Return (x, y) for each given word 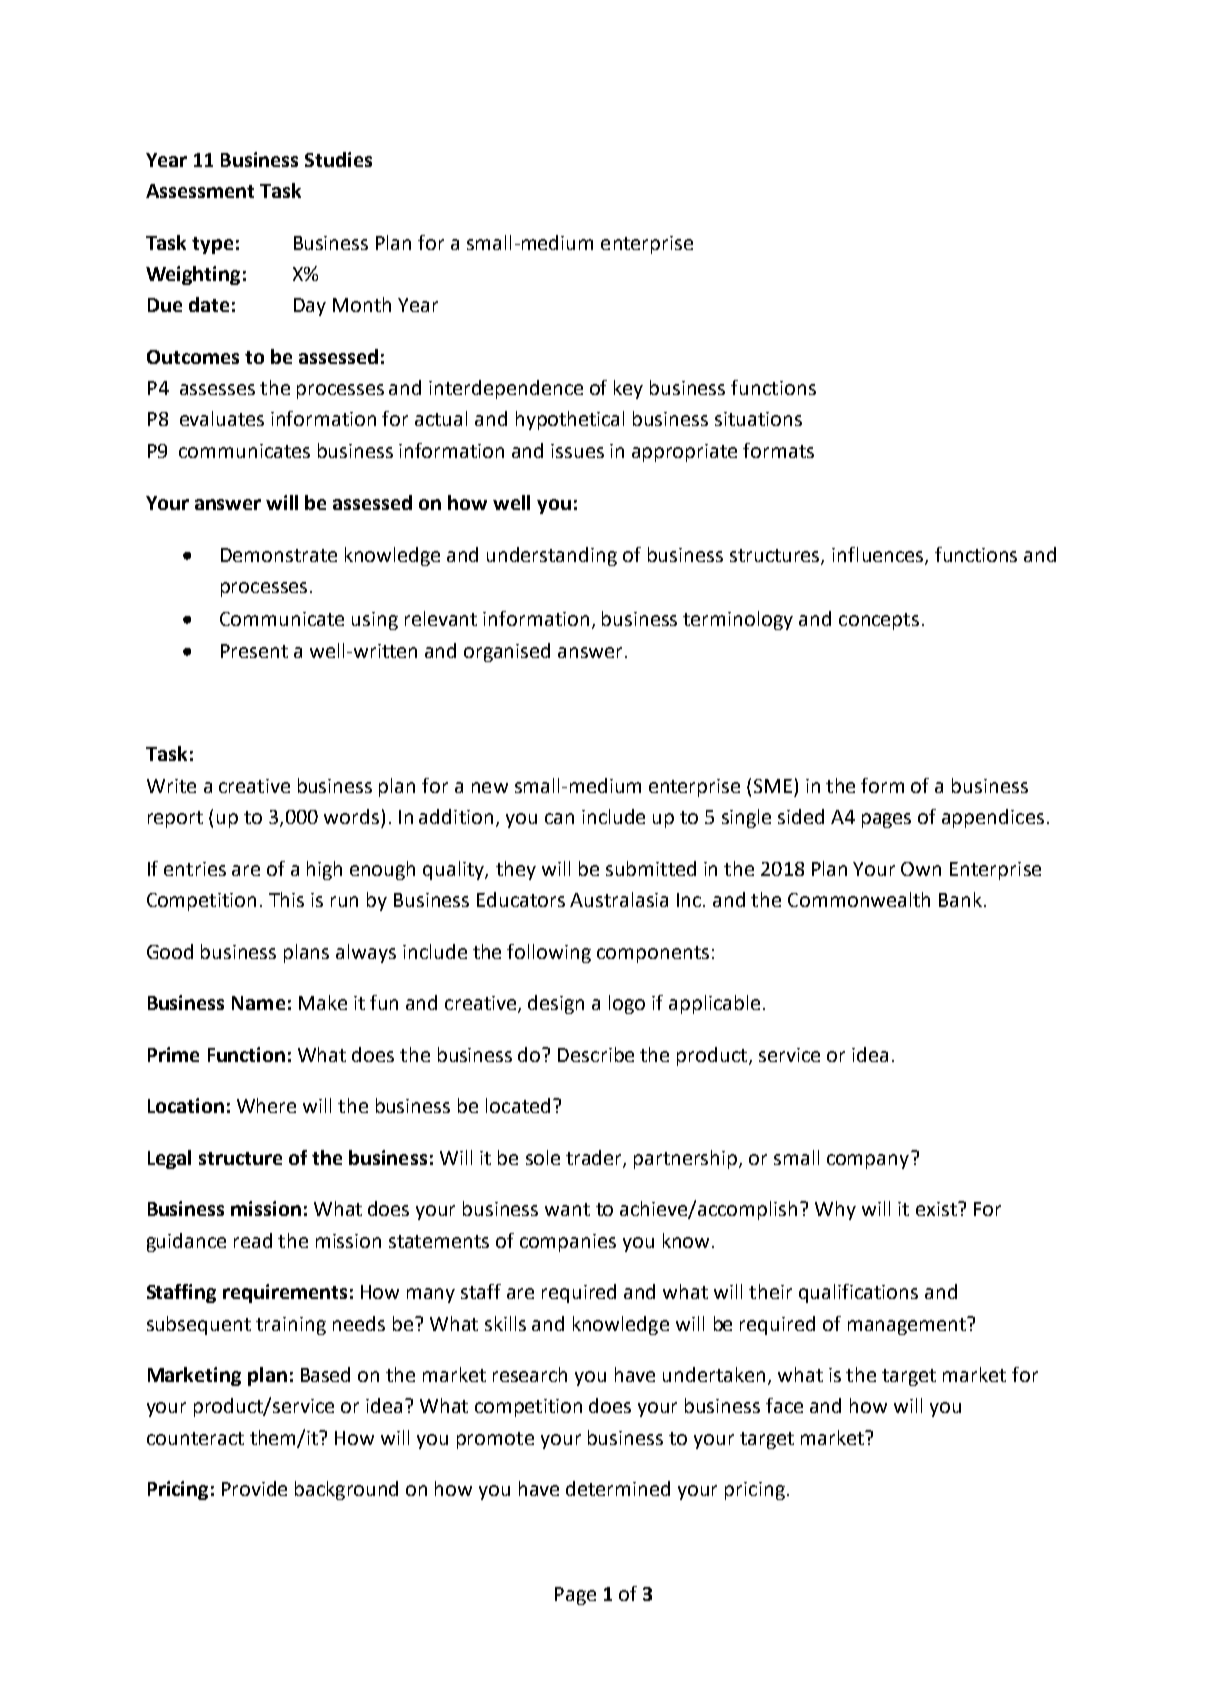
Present (254, 651)
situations (758, 419)
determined (618, 1488)
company (868, 1161)
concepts (879, 621)
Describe (596, 1054)
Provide (254, 1488)
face (784, 1405)
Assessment (200, 191)
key (628, 389)
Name (258, 1003)
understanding (552, 556)
